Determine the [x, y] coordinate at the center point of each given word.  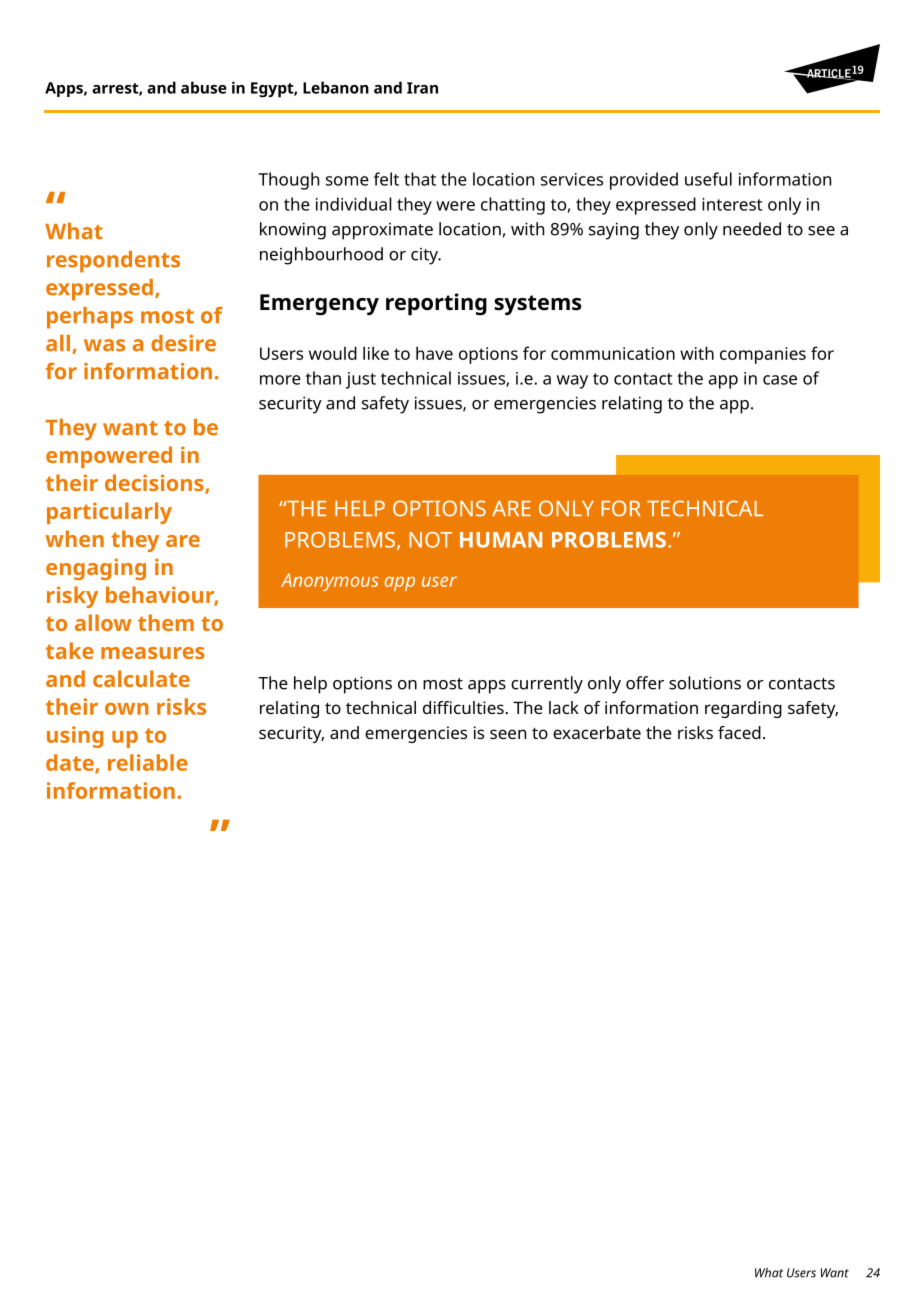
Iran [422, 88]
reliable [148, 762]
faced [739, 732]
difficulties [463, 707]
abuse [204, 87]
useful [708, 179]
